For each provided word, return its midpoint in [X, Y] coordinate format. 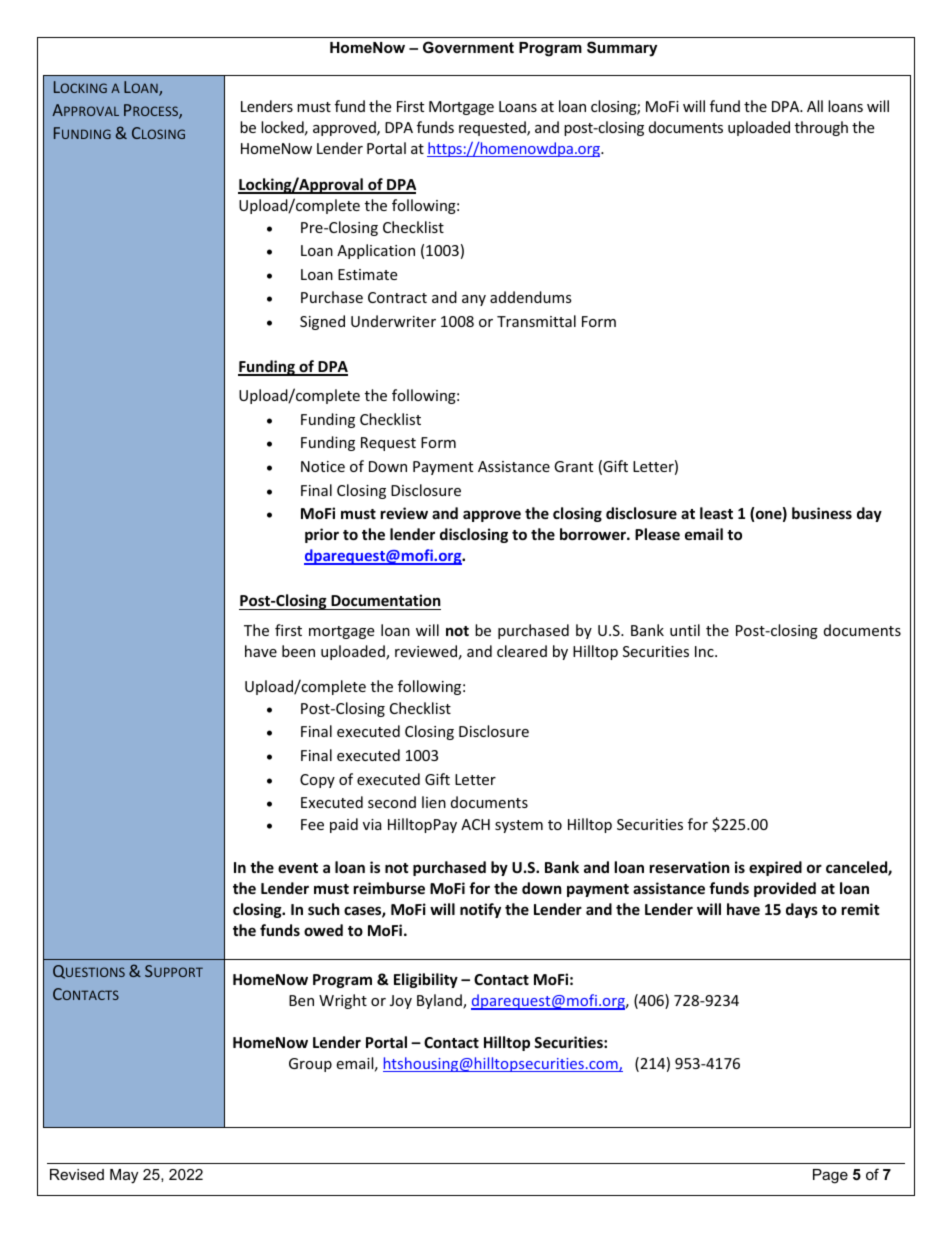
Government [468, 47]
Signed [322, 322]
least [716, 513]
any [474, 300]
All [815, 106]
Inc [705, 651]
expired [775, 868]
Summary [622, 49]
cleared [522, 651]
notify [480, 910]
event [298, 868]
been [298, 651]
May [124, 1176]
